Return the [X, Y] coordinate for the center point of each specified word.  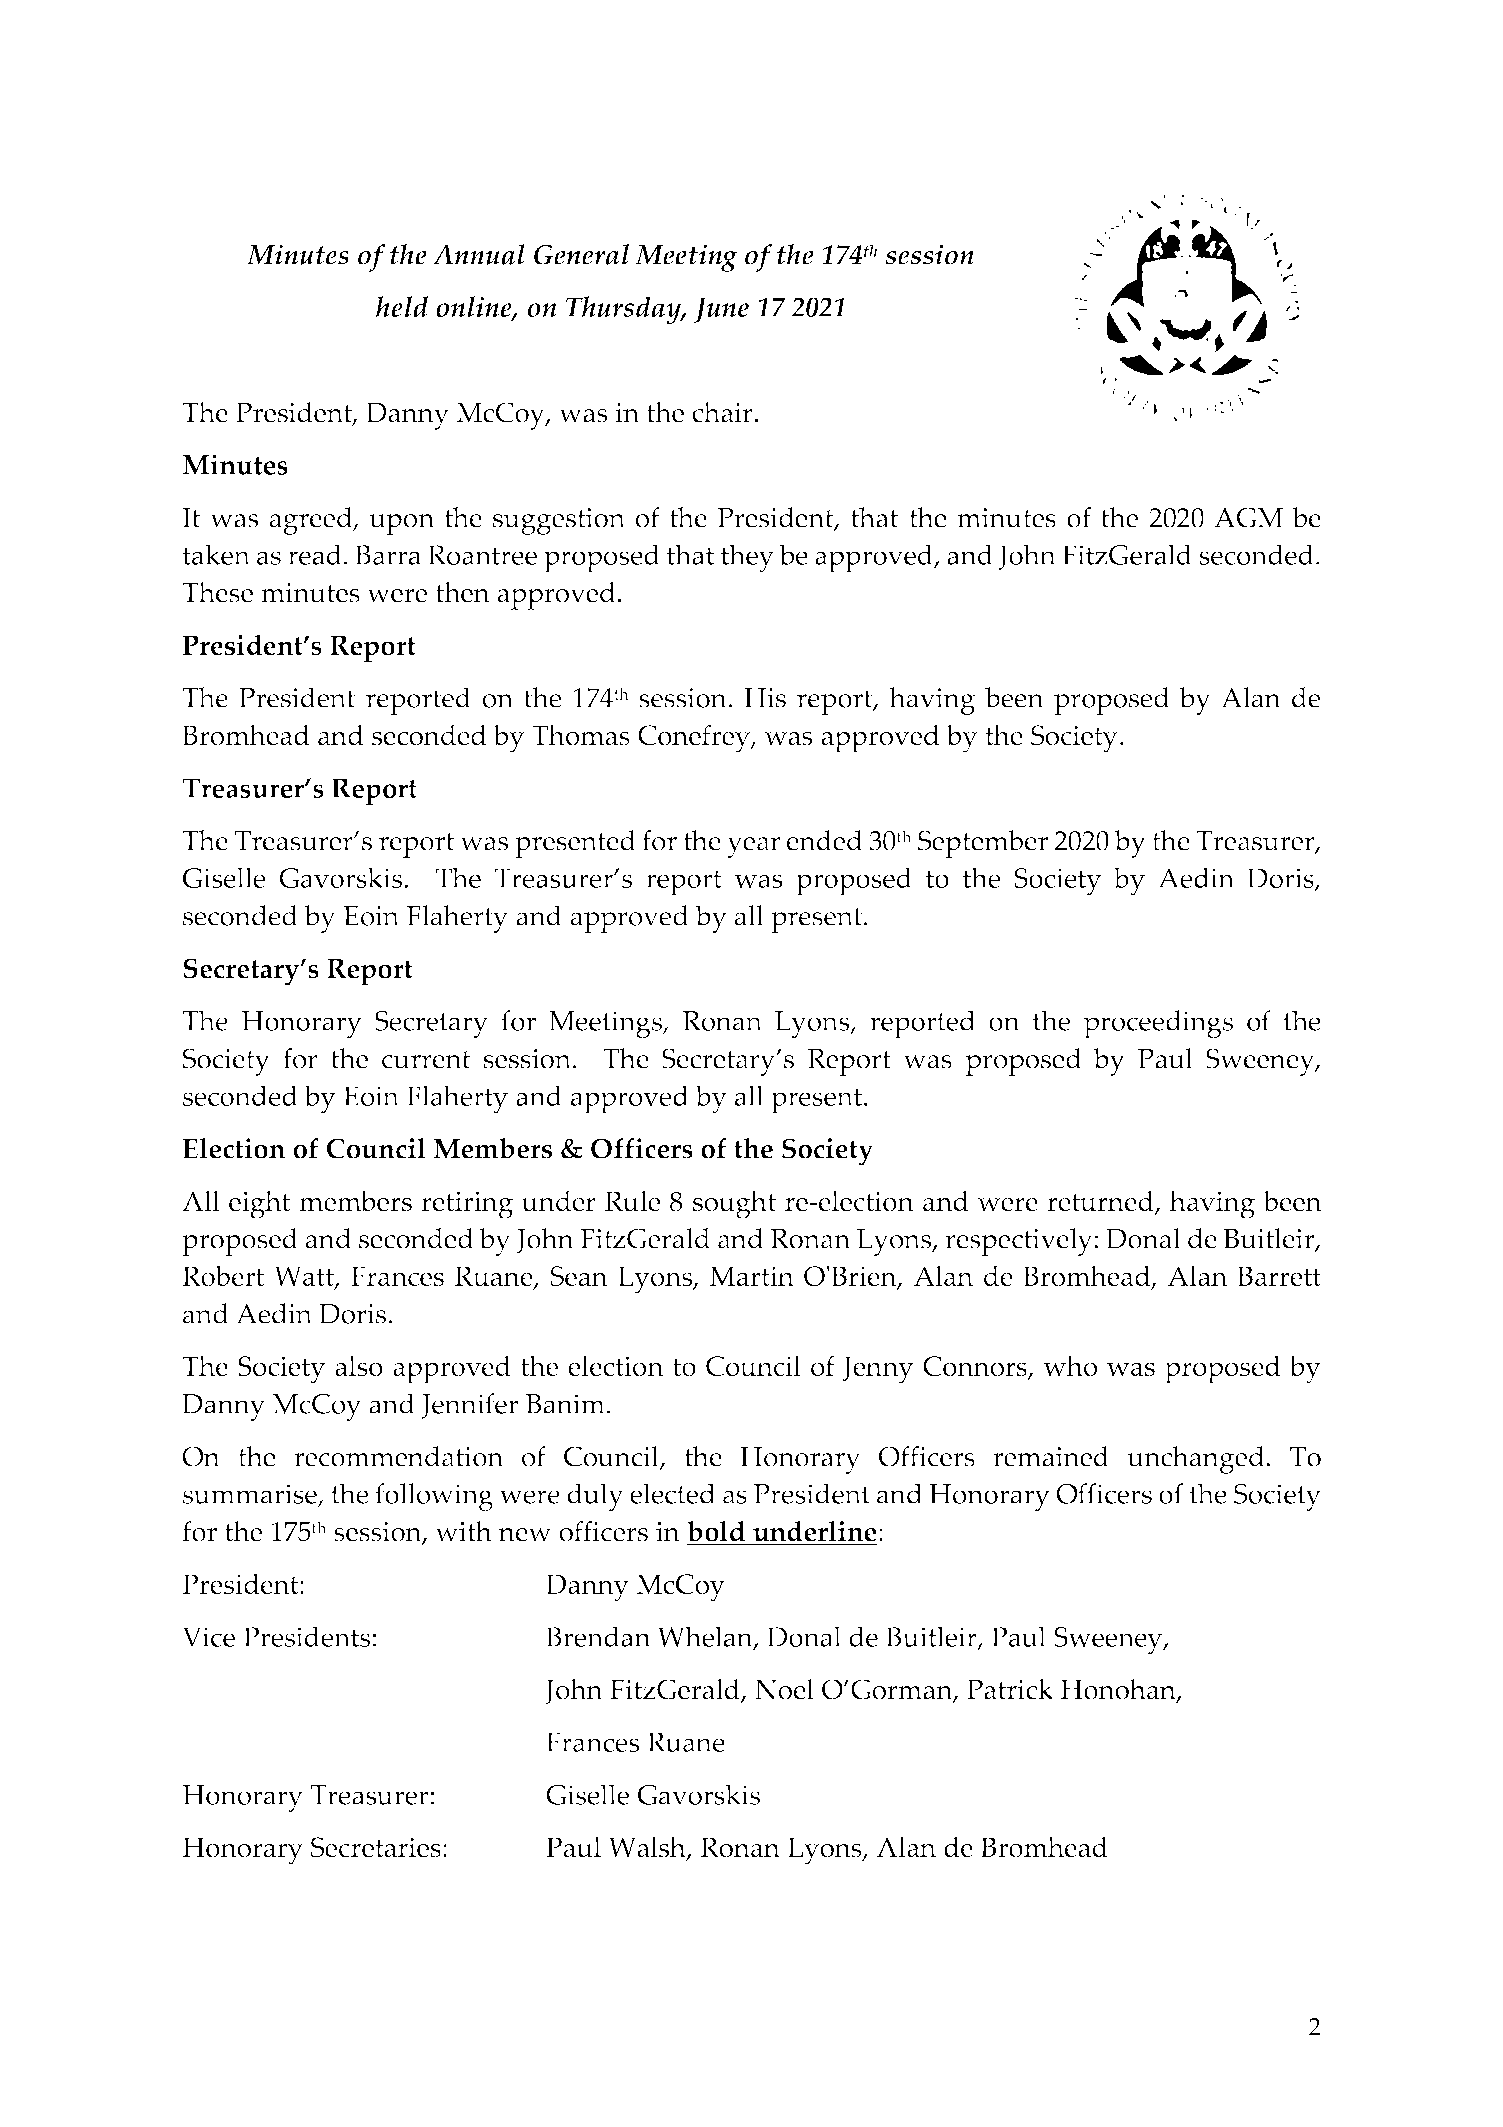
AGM [1248, 517]
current [426, 1060]
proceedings [1158, 1024]
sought [734, 1204]
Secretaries [376, 1847]
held [402, 306]
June [721, 310]
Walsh [648, 1848]
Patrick [1010, 1689]
